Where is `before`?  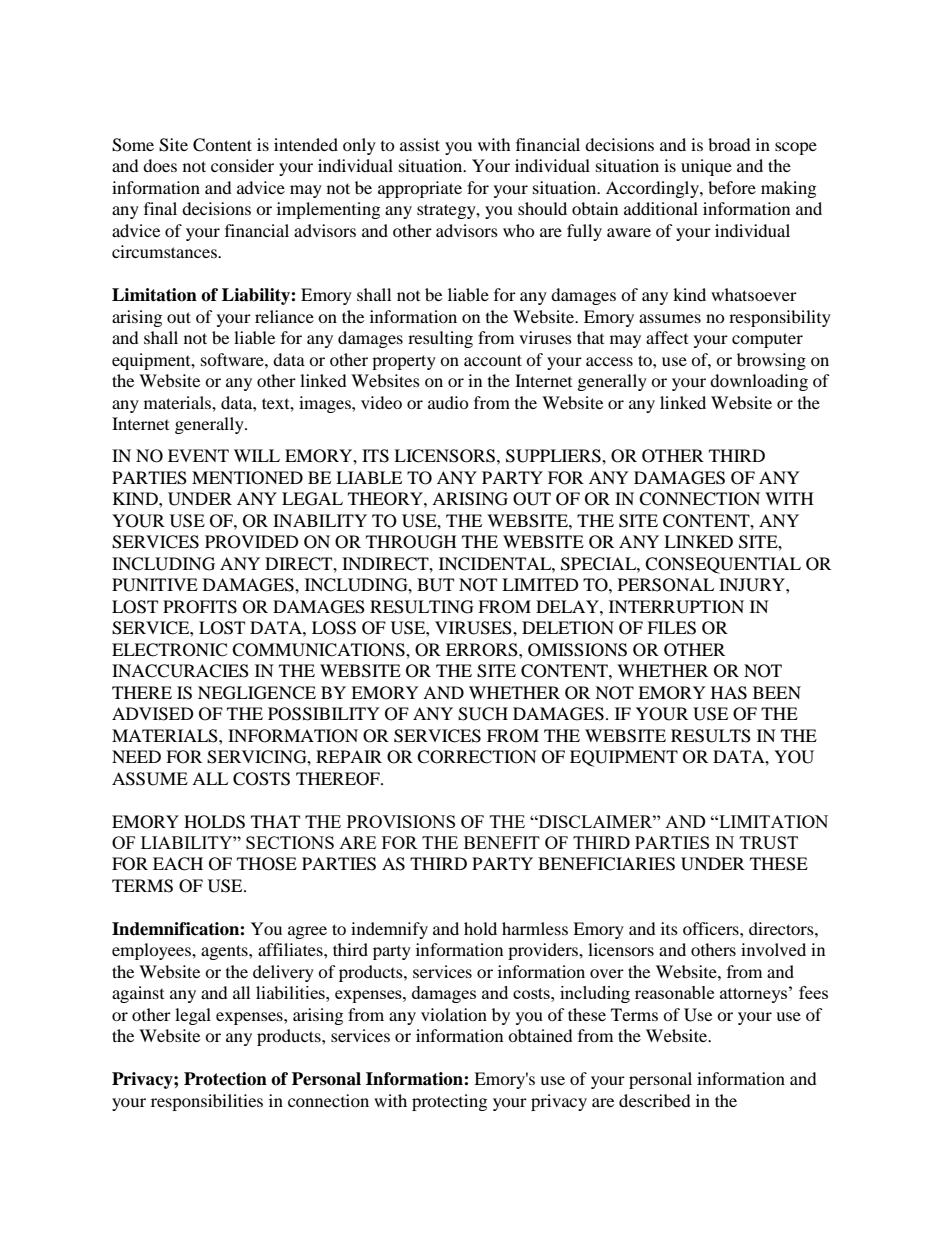
before is located at coordinates (732, 187).
